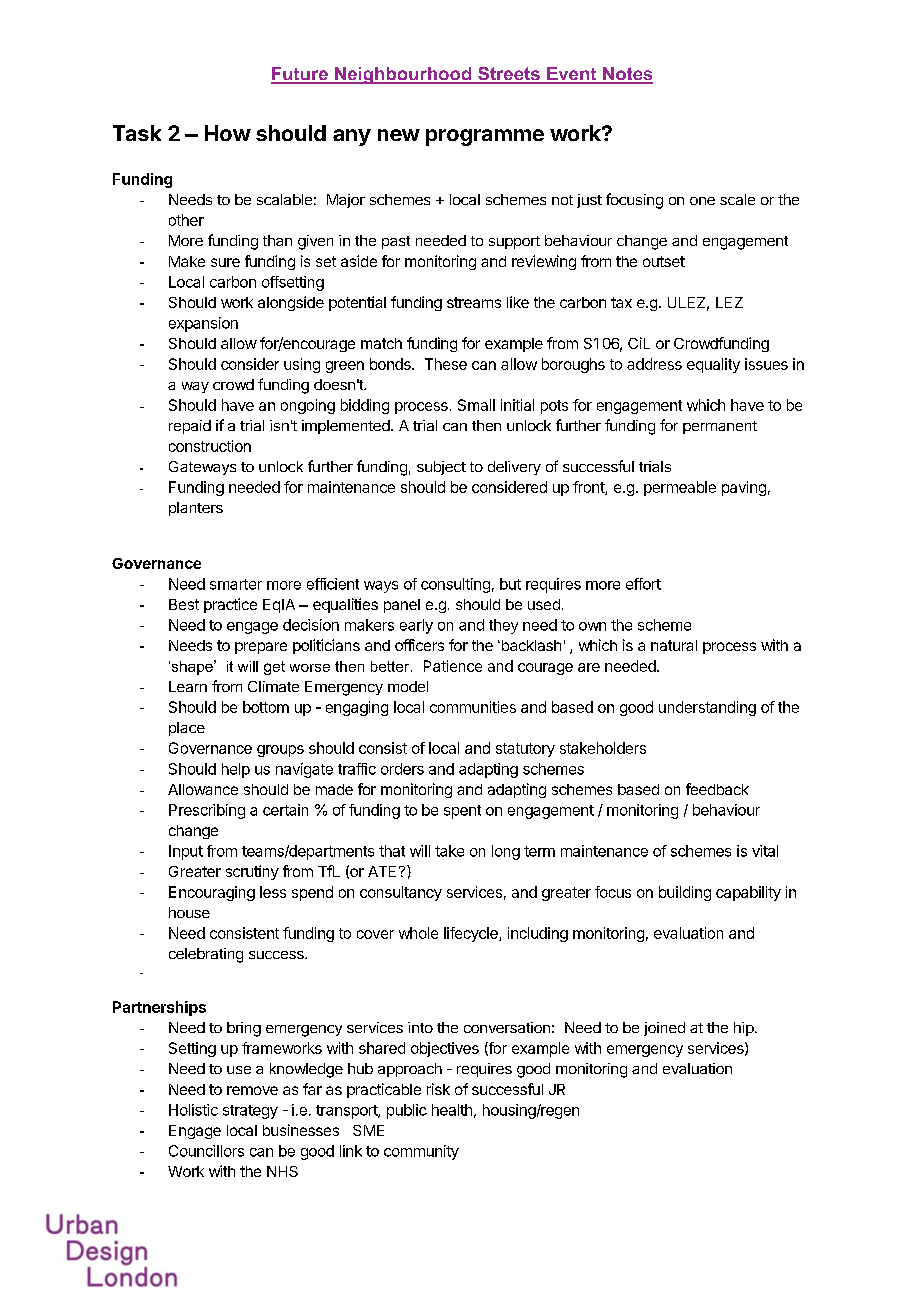 The width and height of the screenshot is (924, 1308). Describe the element at coordinates (212, 893) in the screenshot. I see `Encouraging` at that location.
